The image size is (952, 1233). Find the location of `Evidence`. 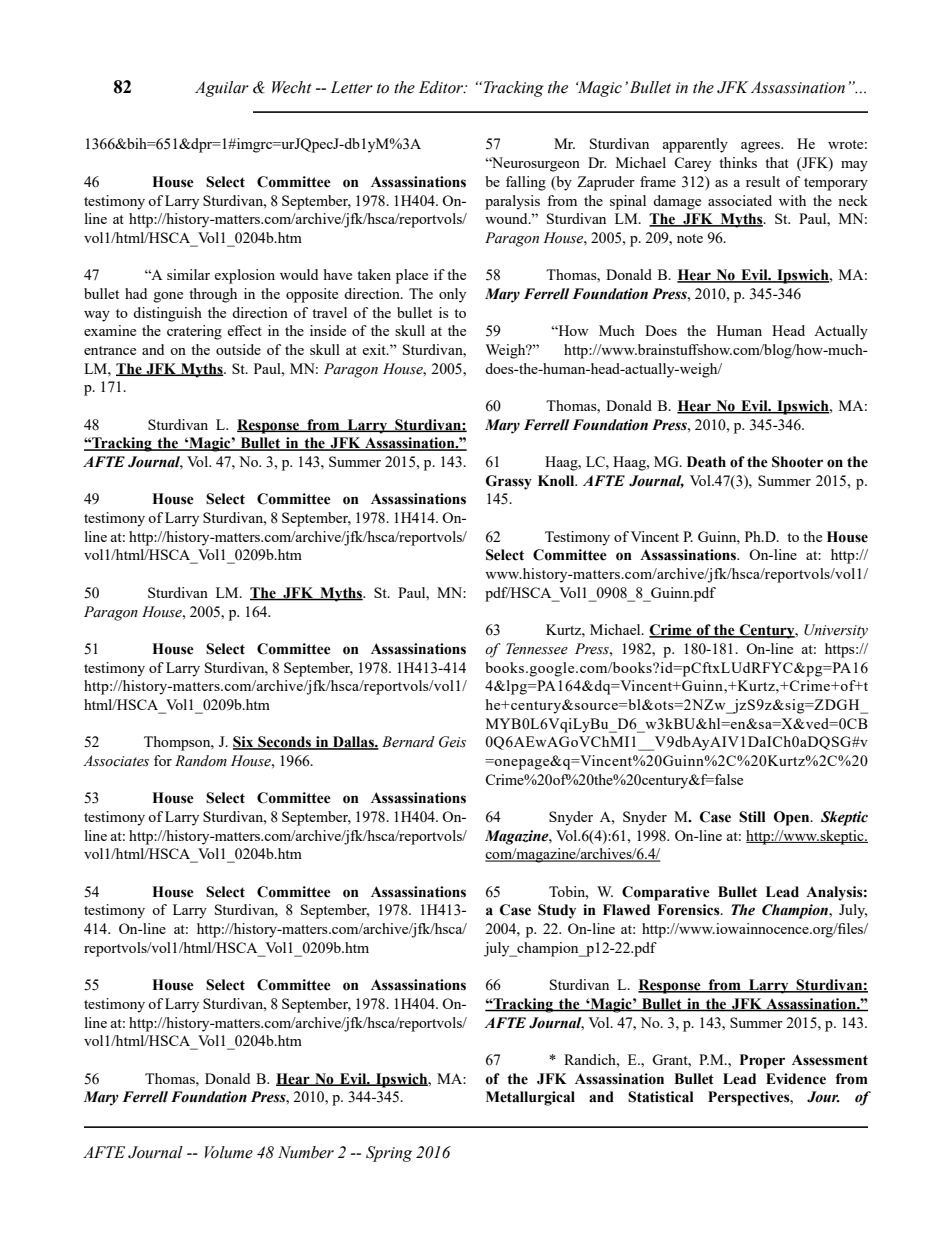

Evidence is located at coordinates (796, 1079).
